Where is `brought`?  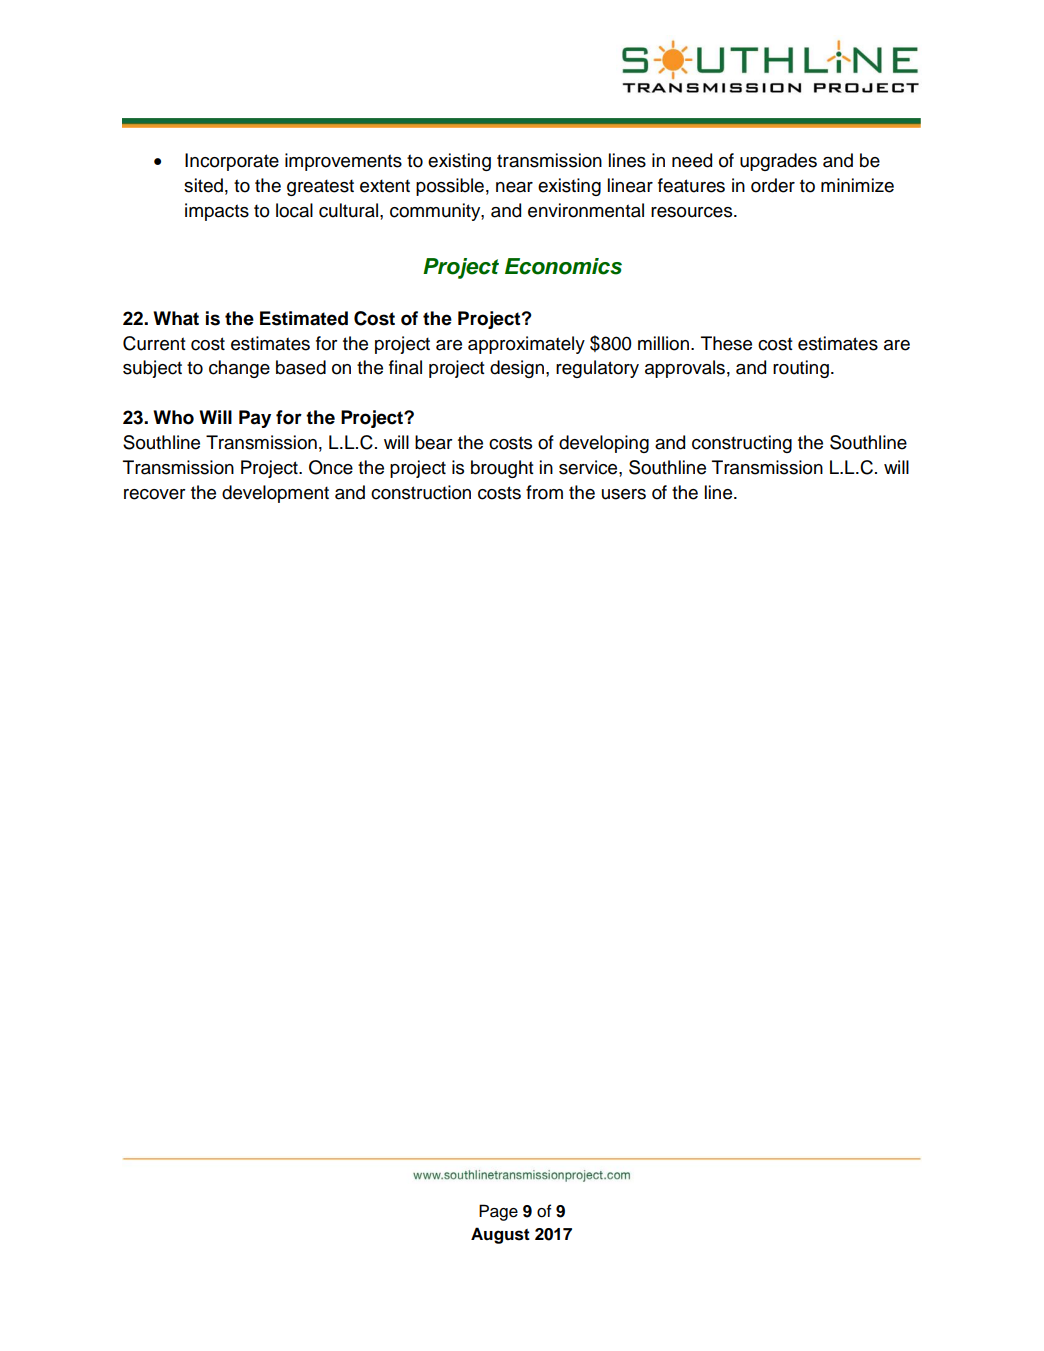
brought is located at coordinates (502, 469).
